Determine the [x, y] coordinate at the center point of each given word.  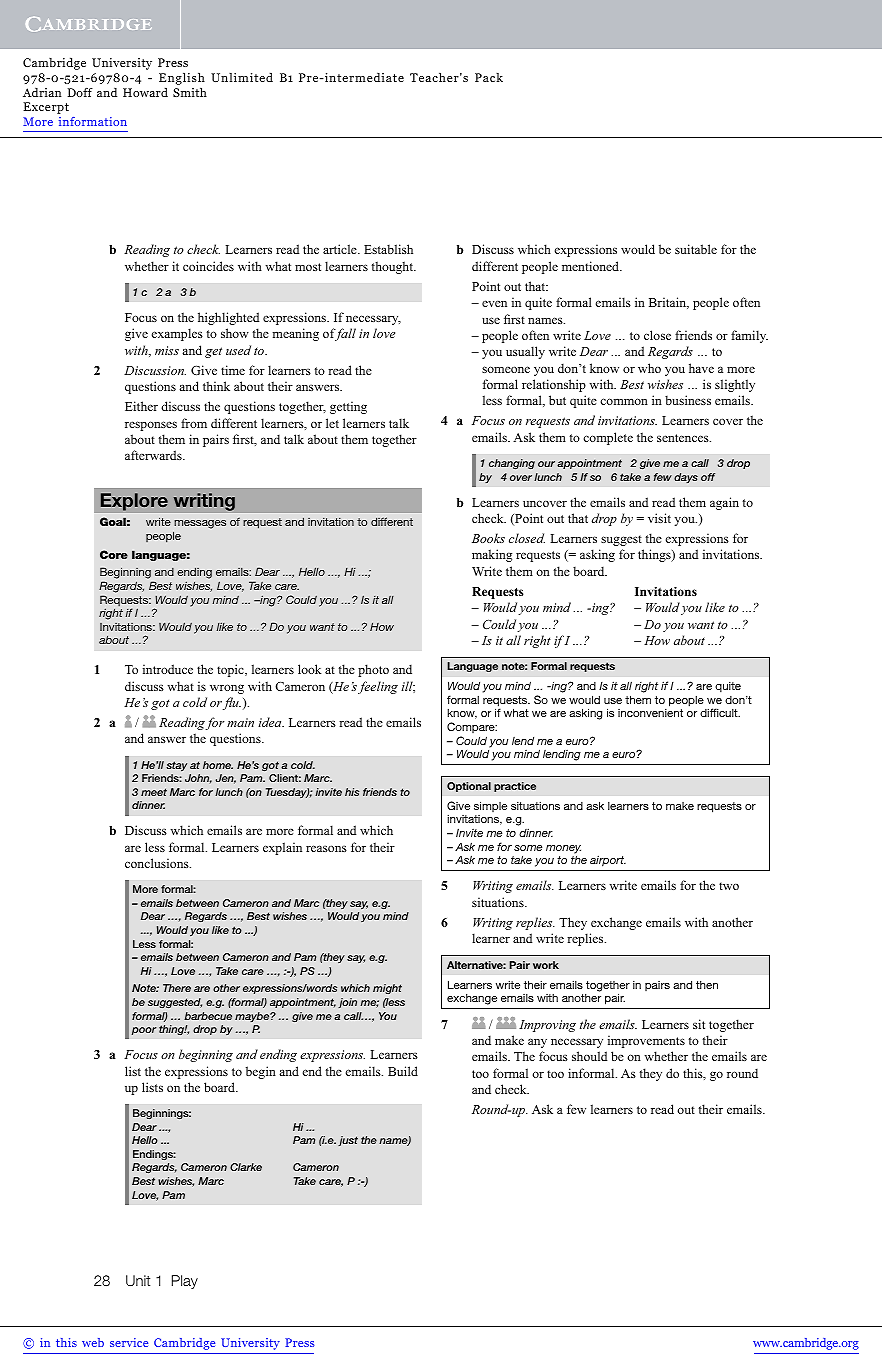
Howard [145, 92]
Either [141, 406]
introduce [168, 669]
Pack [489, 77]
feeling [378, 687]
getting [348, 407]
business [688, 400]
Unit [138, 1280]
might [387, 989]
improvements [646, 1041]
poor [144, 1031]
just [348, 1141]
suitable [696, 249]
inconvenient [650, 713]
